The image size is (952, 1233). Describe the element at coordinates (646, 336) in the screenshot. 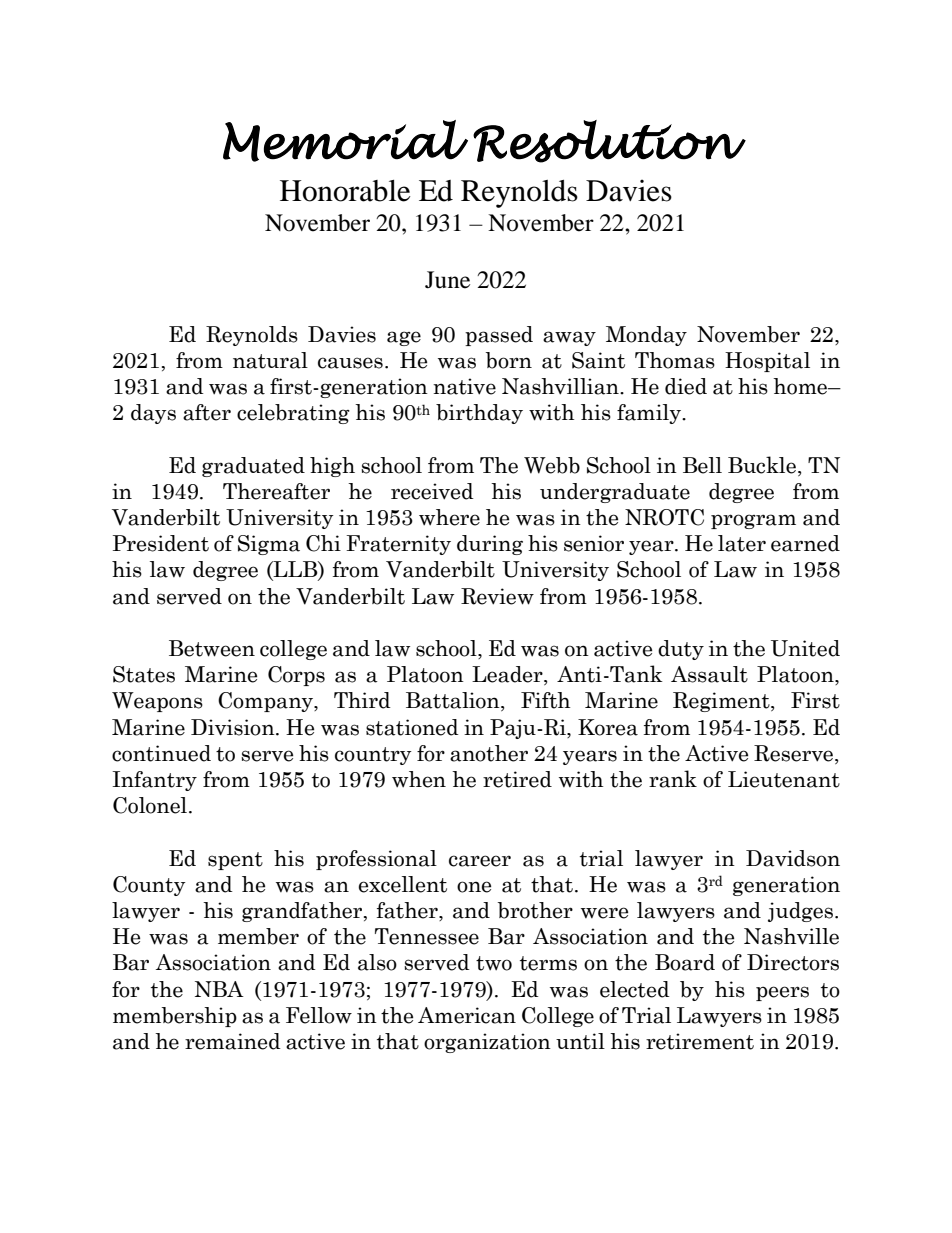

I see `Monday` at that location.
